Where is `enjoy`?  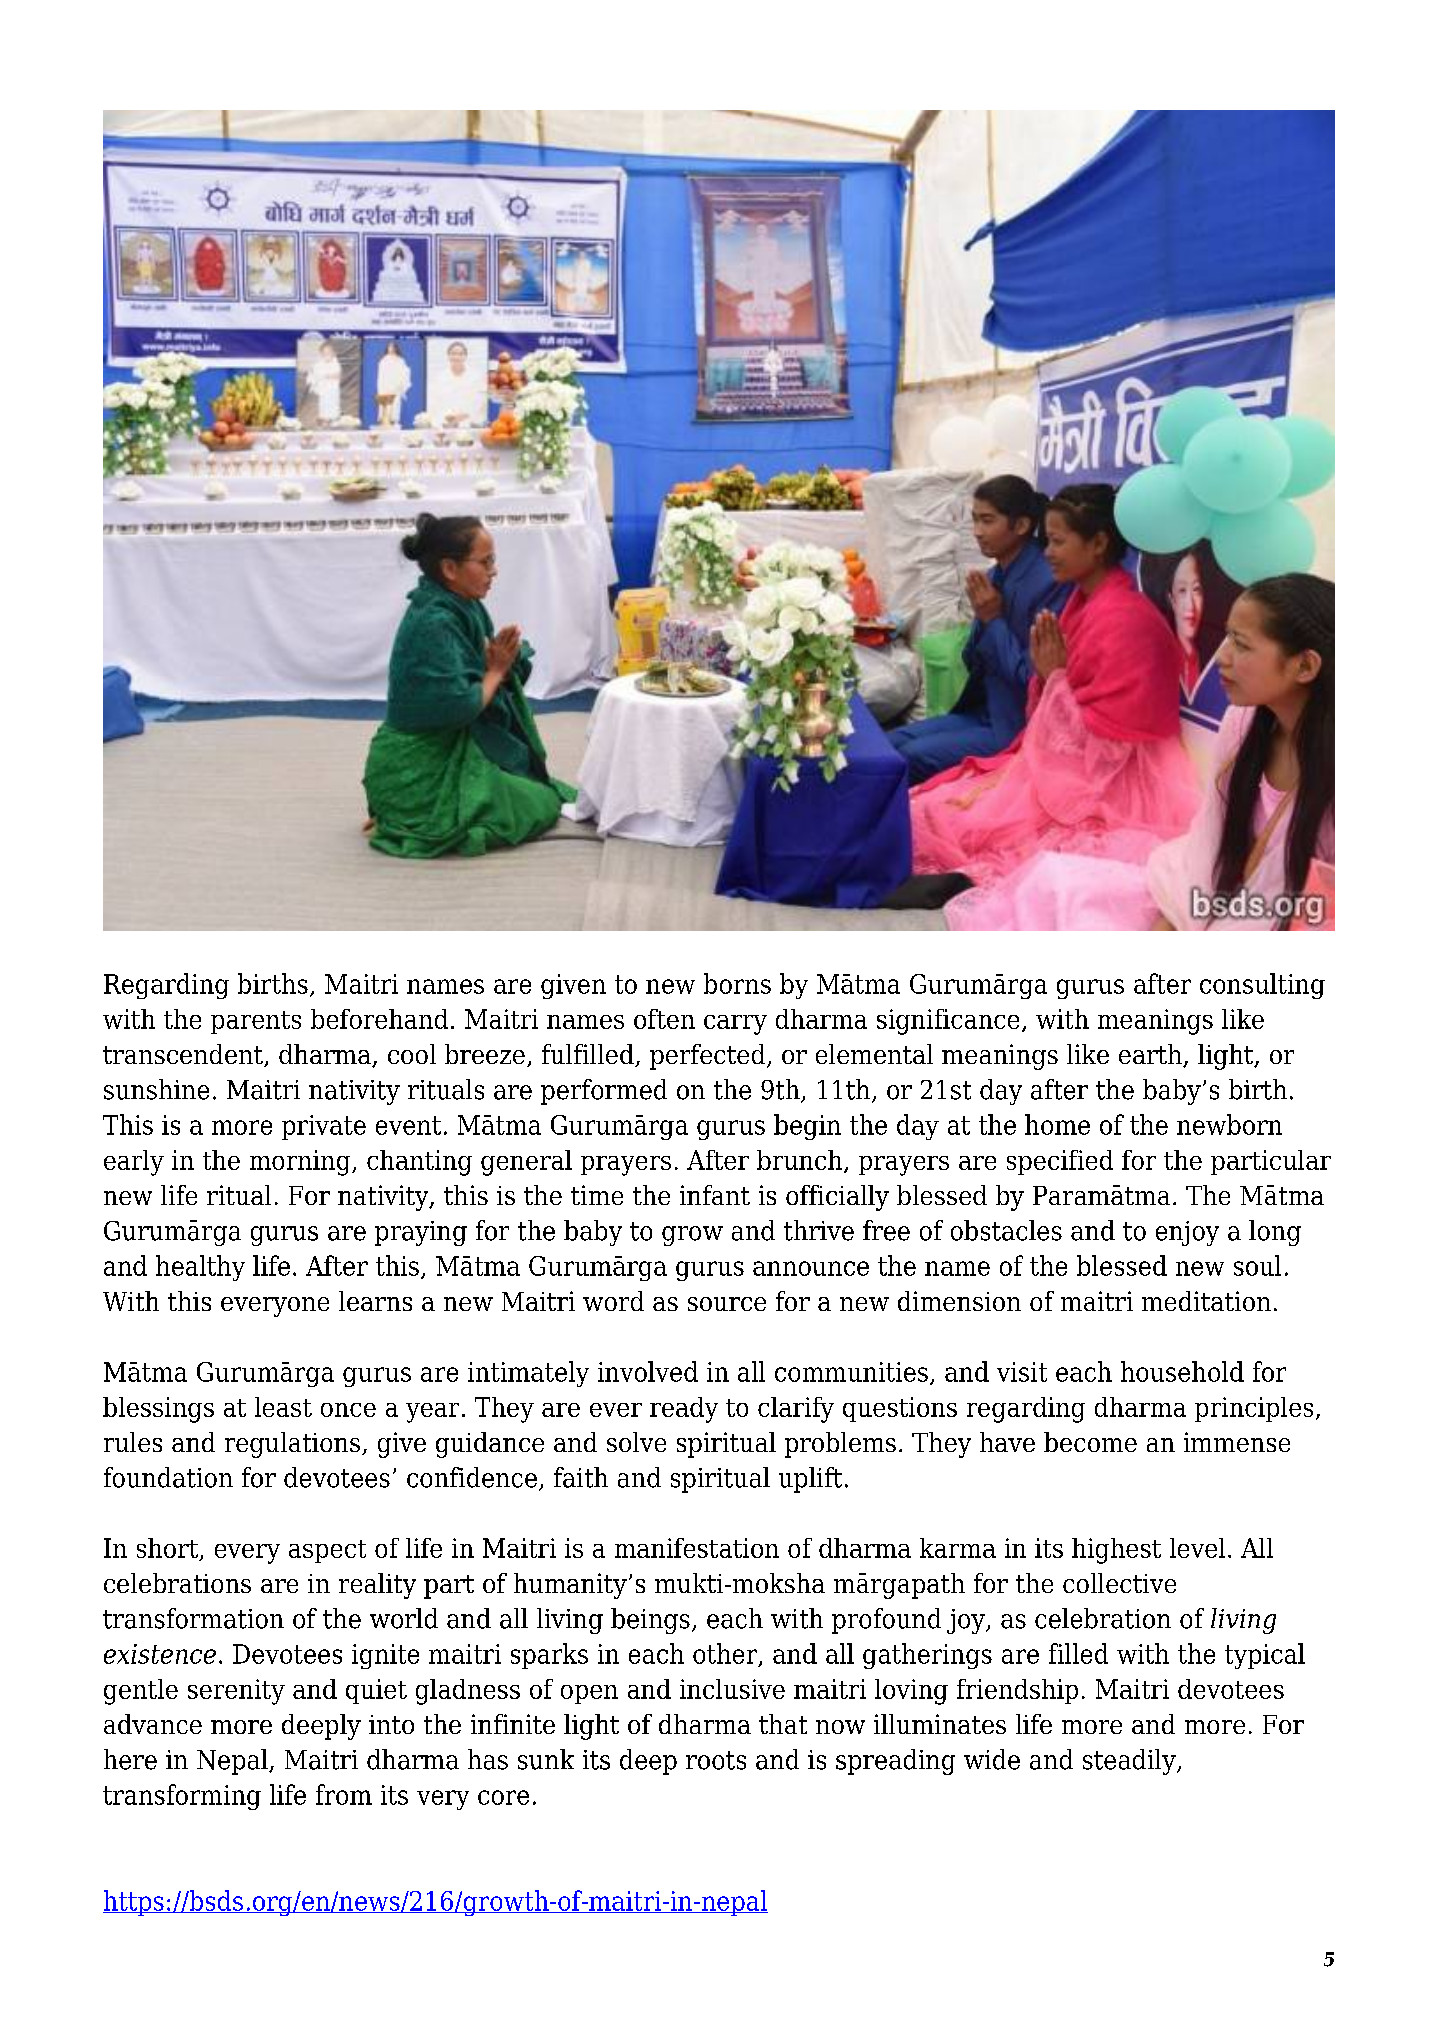
enjoy is located at coordinates (1187, 1233).
